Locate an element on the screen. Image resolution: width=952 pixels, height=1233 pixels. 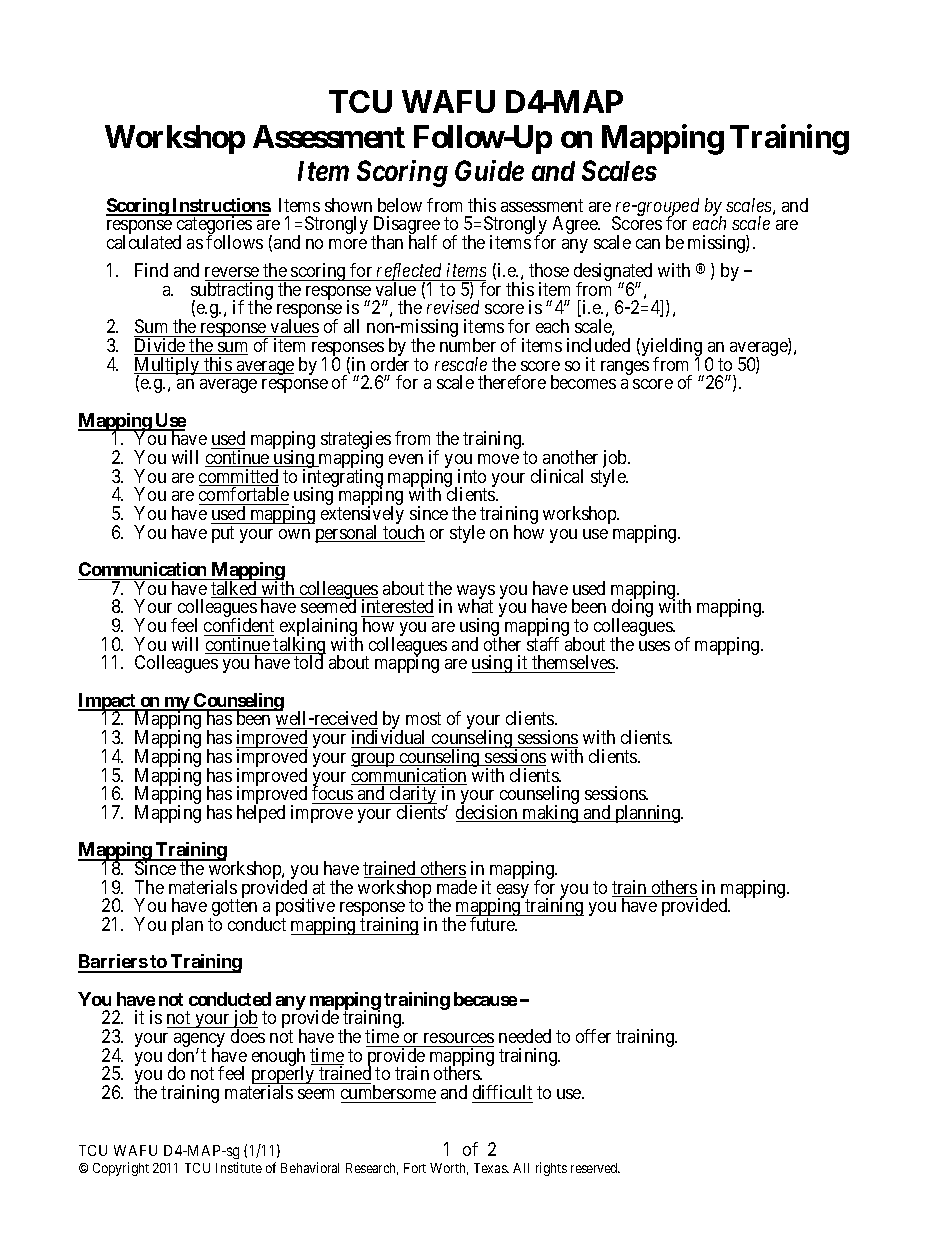
can is located at coordinates (648, 244).
